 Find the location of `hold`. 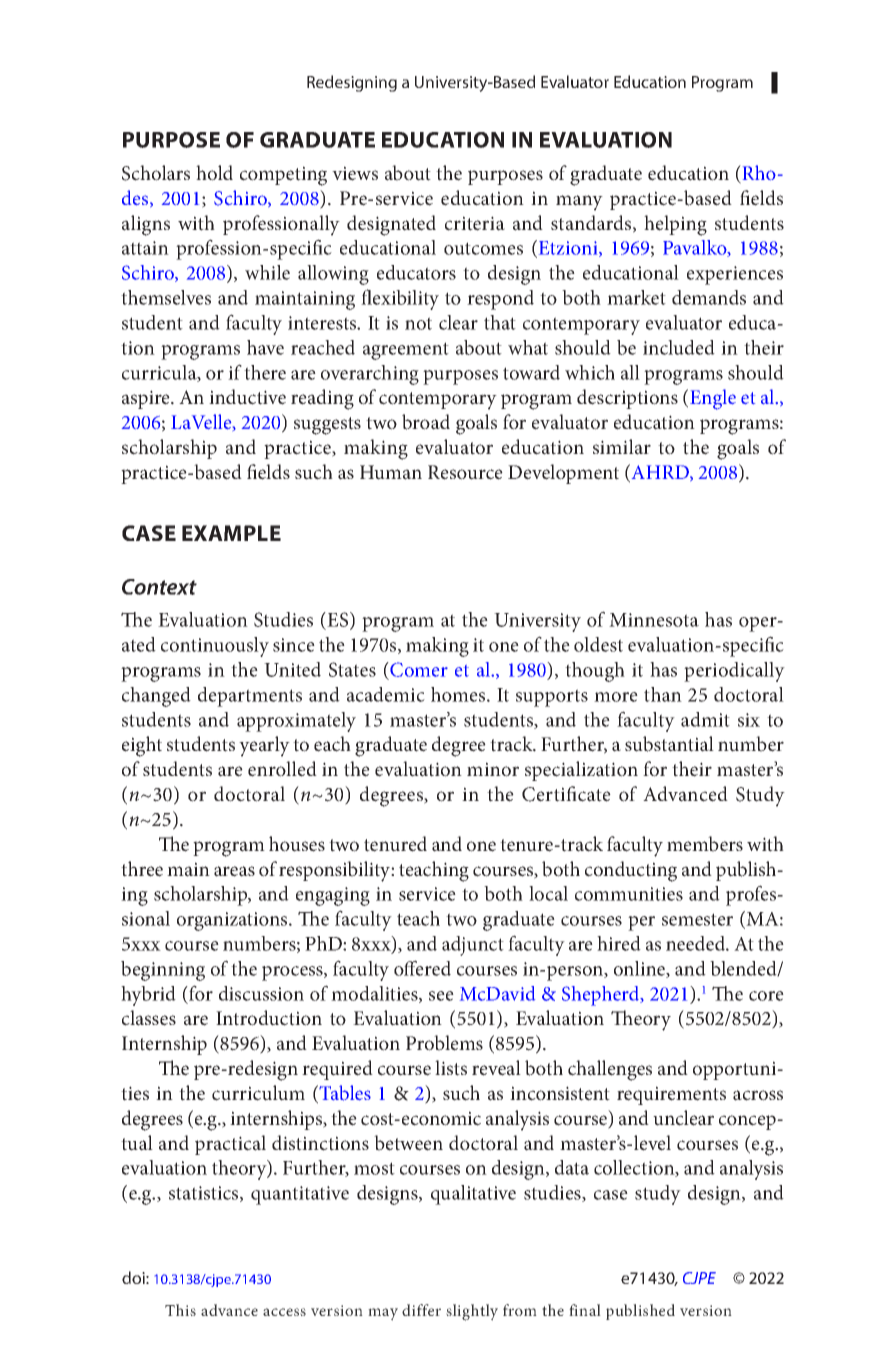

hold is located at coordinates (214, 173).
